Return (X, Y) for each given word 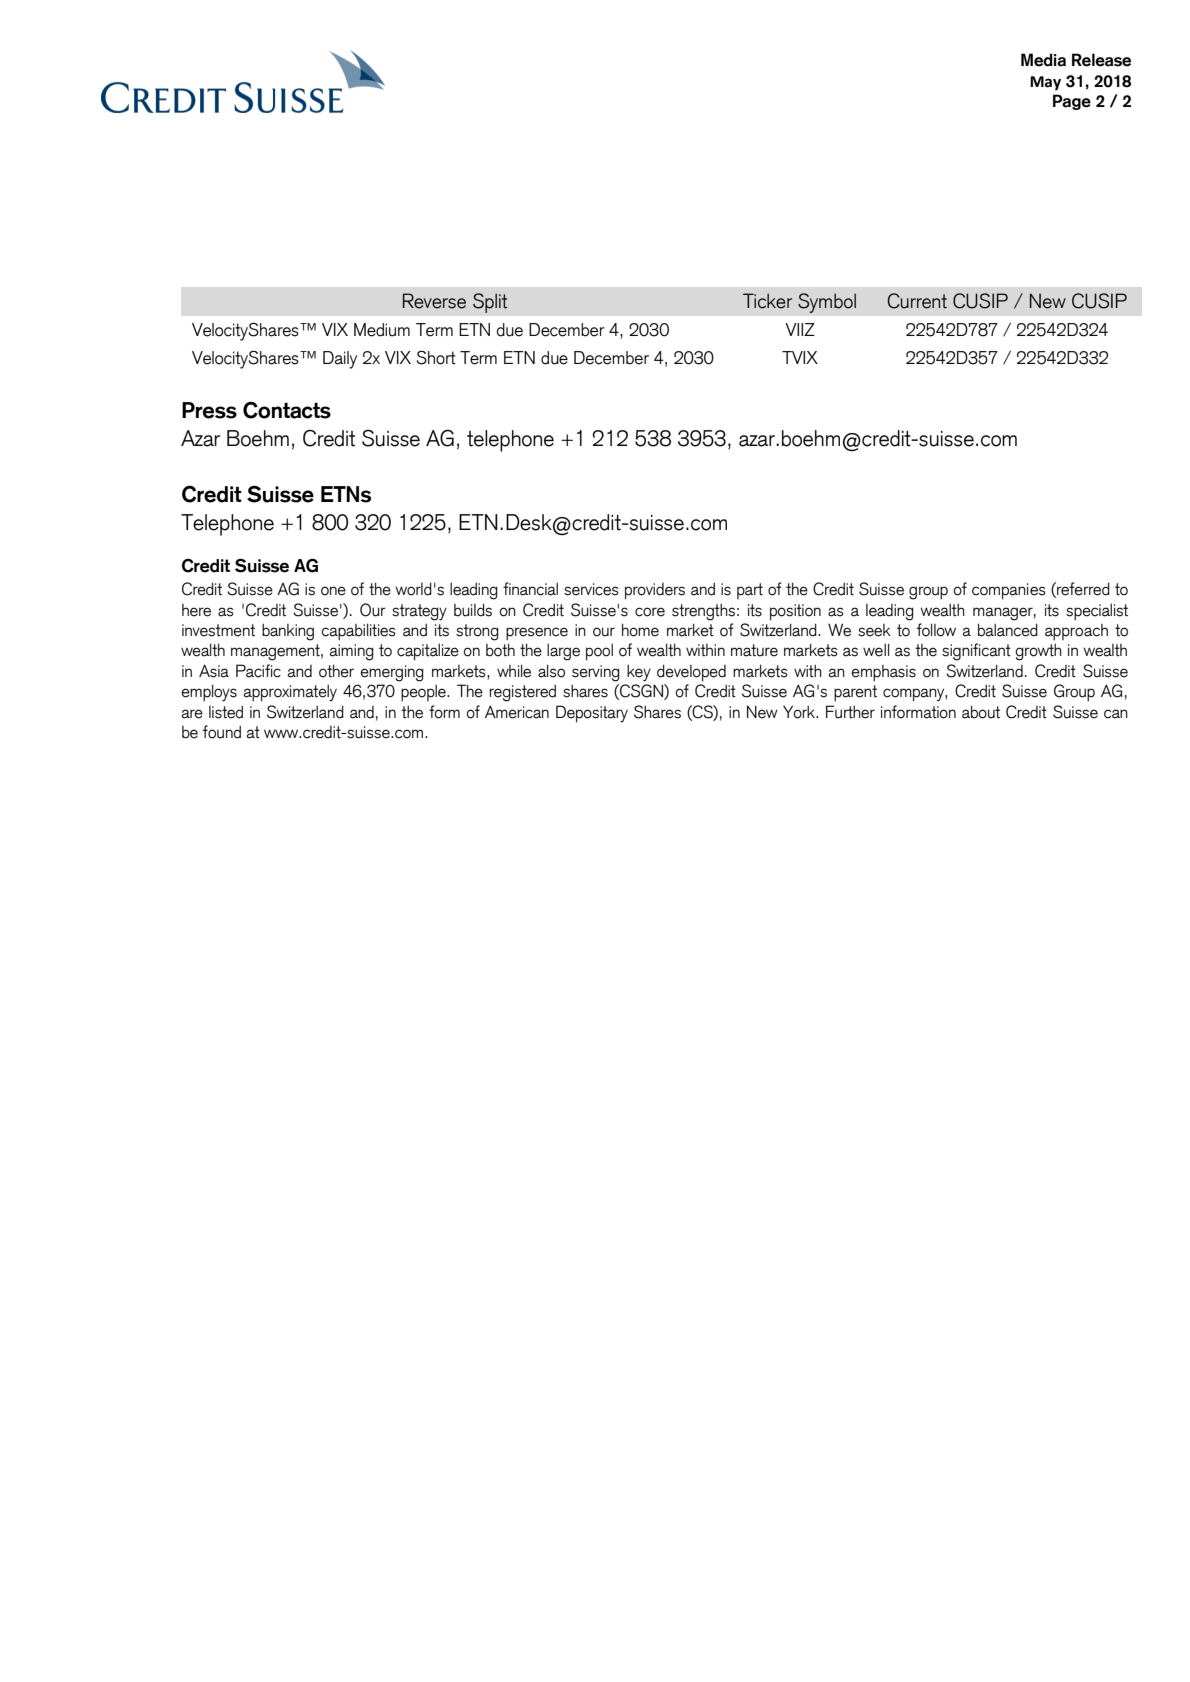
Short (436, 357)
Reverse (434, 301)
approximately (290, 693)
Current (917, 301)
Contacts (287, 410)
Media (1043, 60)
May (1045, 83)
